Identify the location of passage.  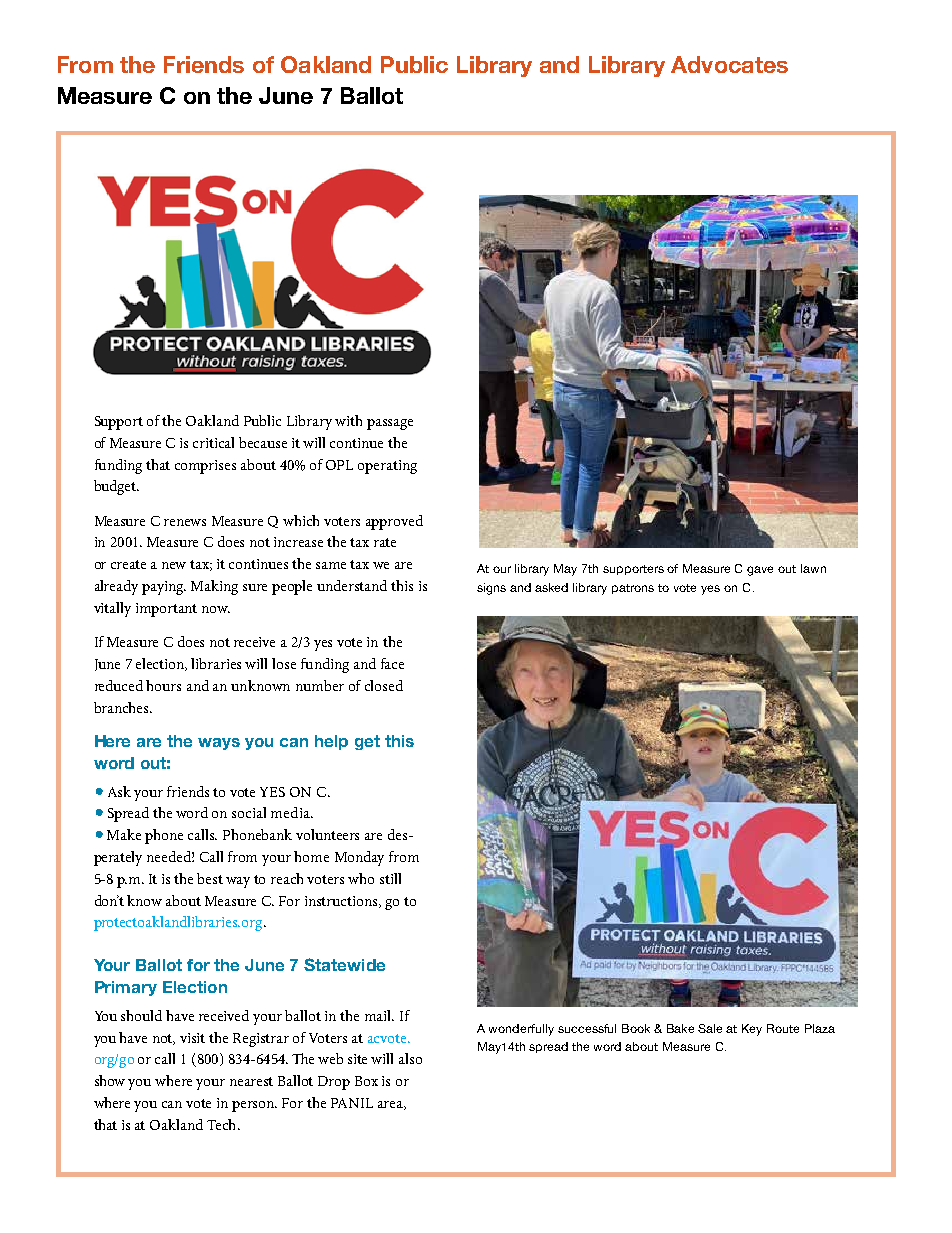
(390, 424).
